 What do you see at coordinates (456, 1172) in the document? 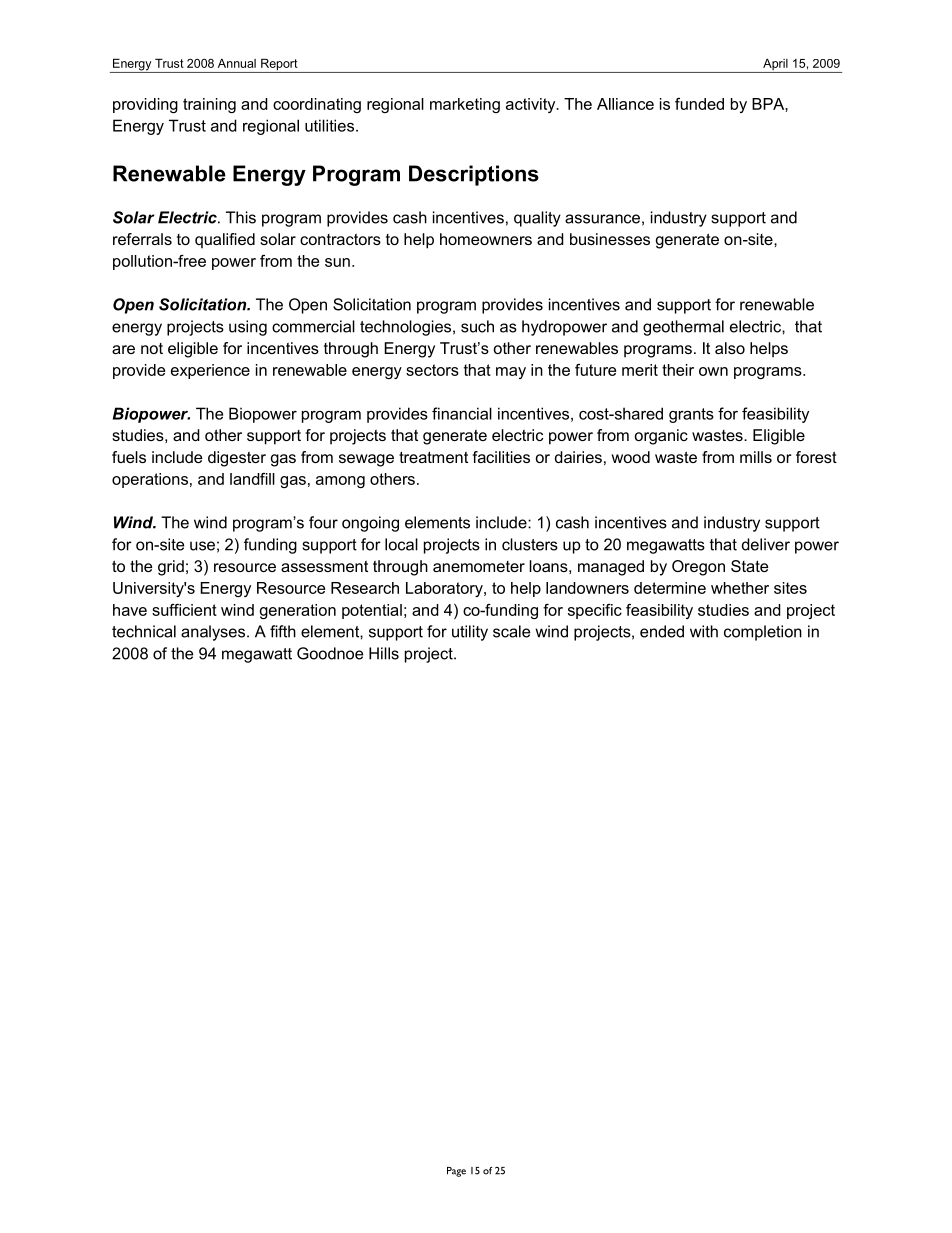
I see `Page` at bounding box center [456, 1172].
